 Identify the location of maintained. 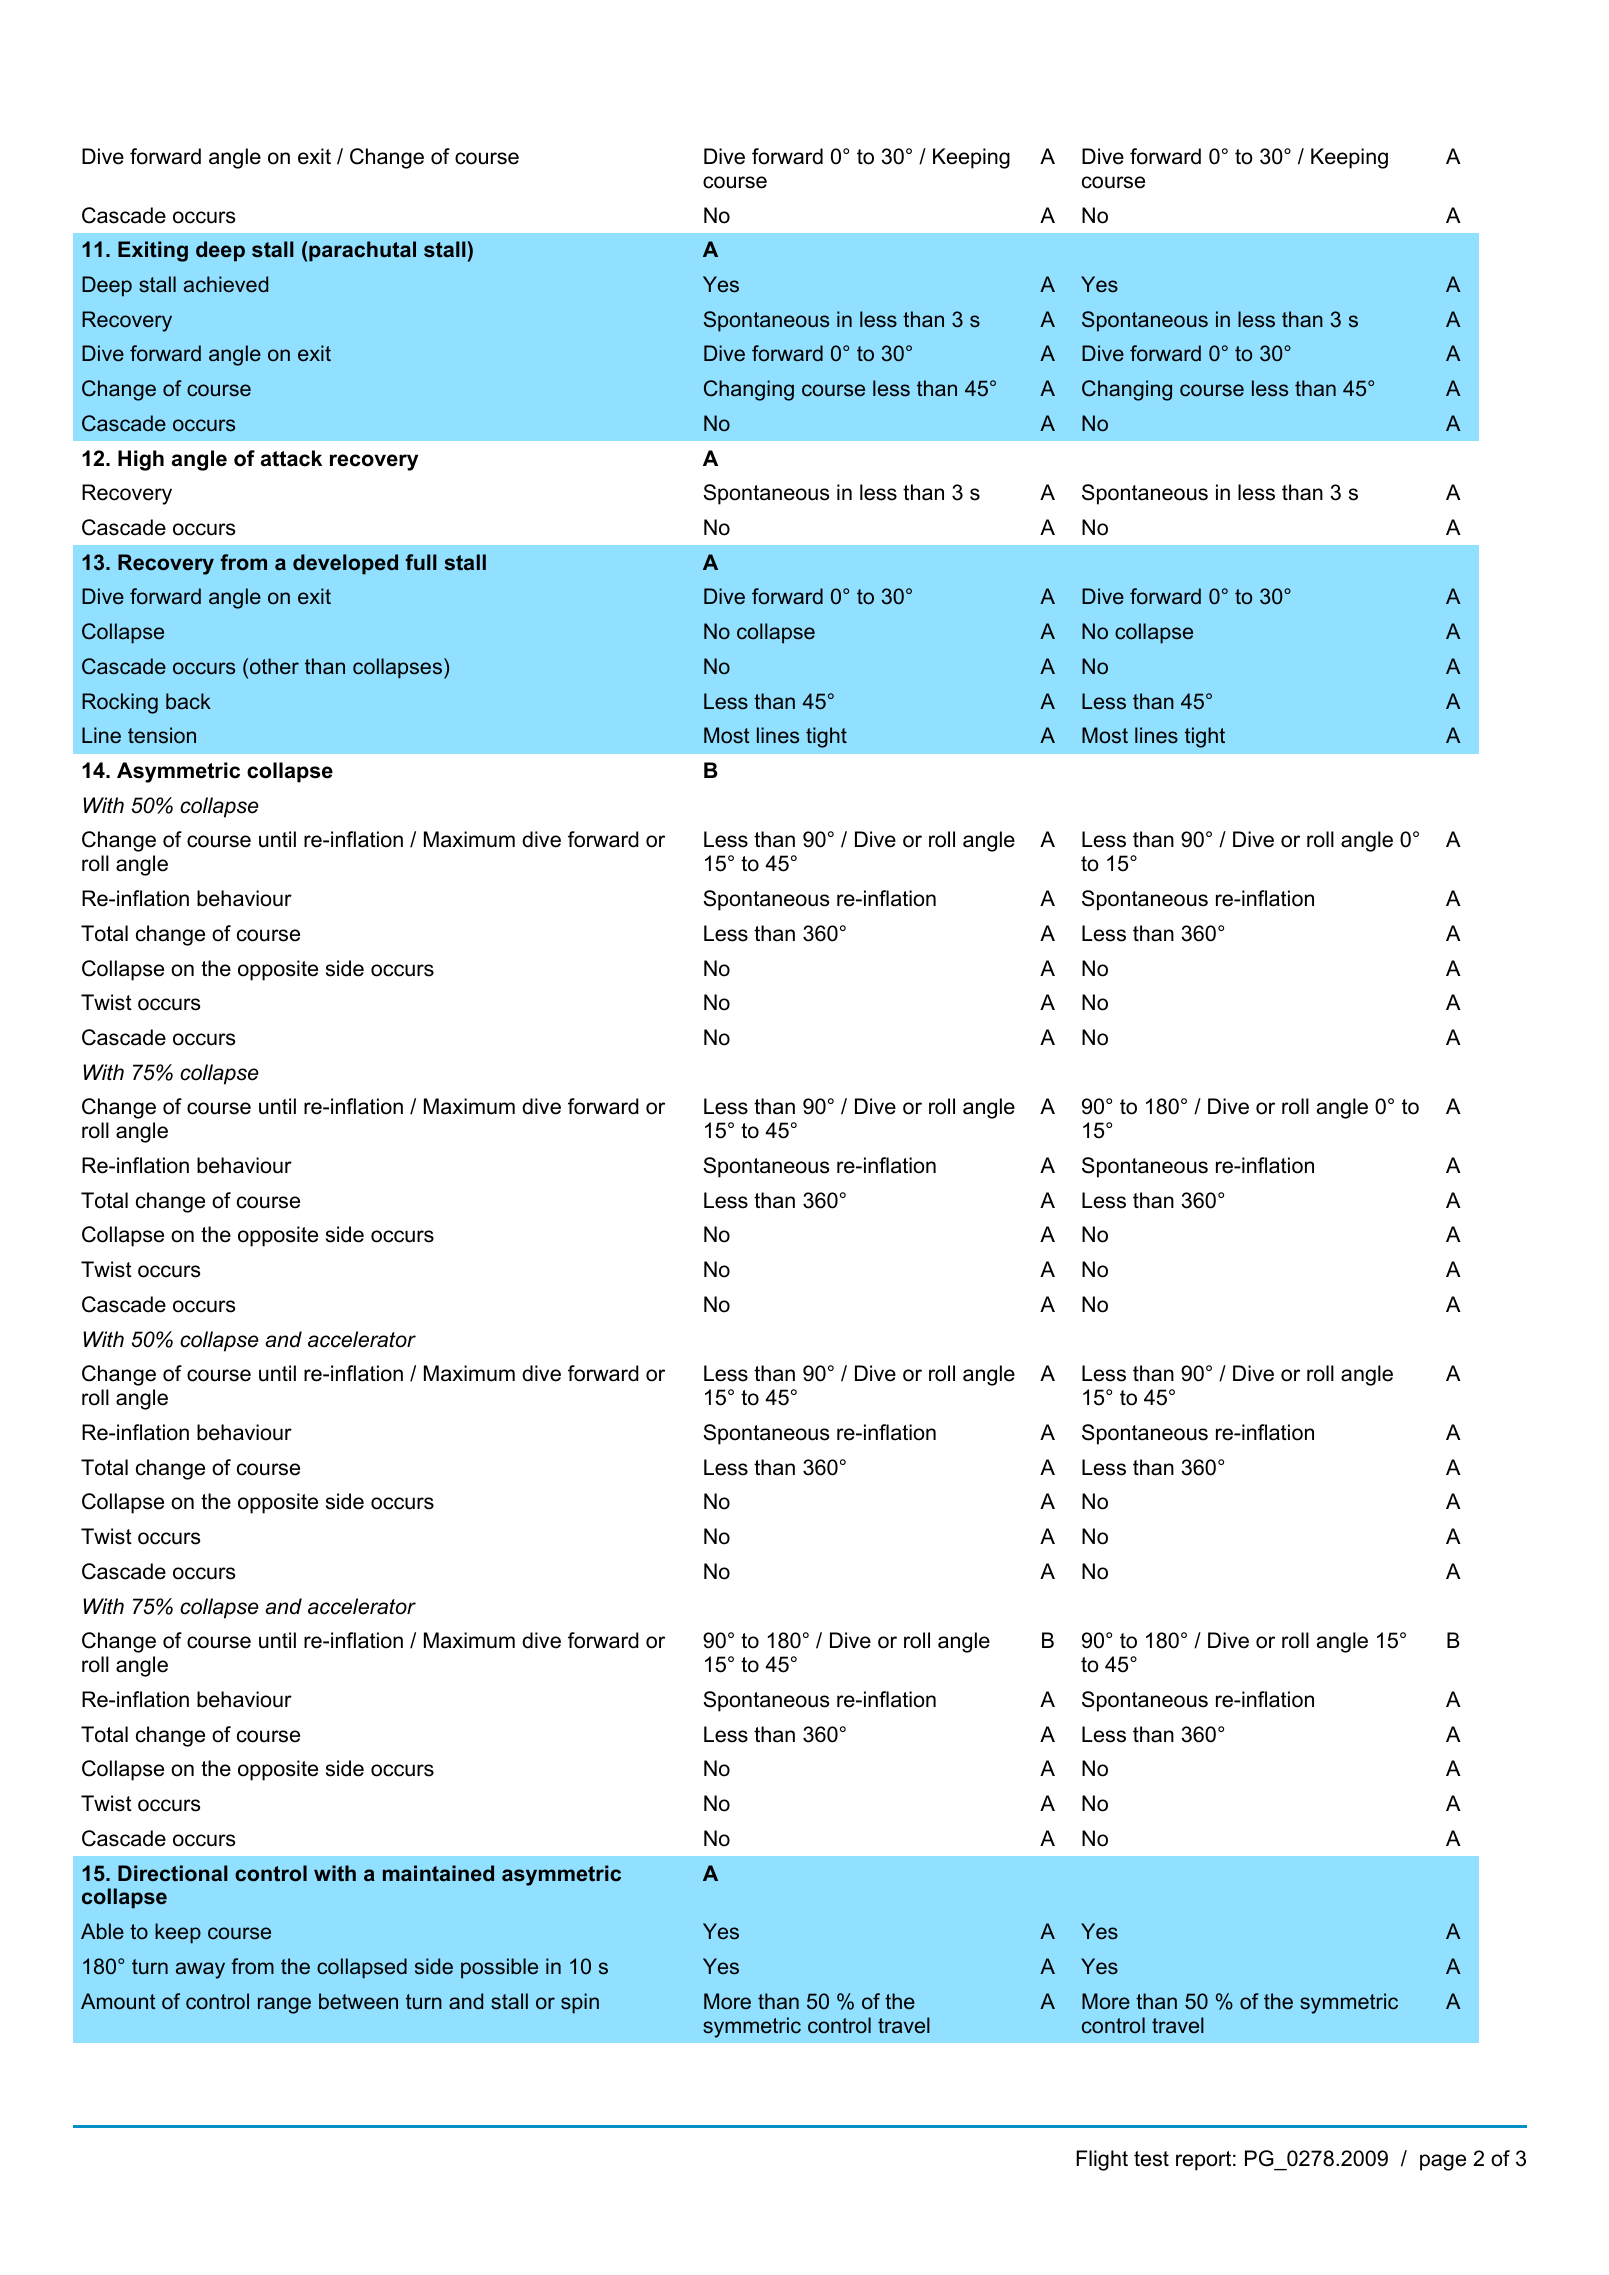
(438, 1873).
